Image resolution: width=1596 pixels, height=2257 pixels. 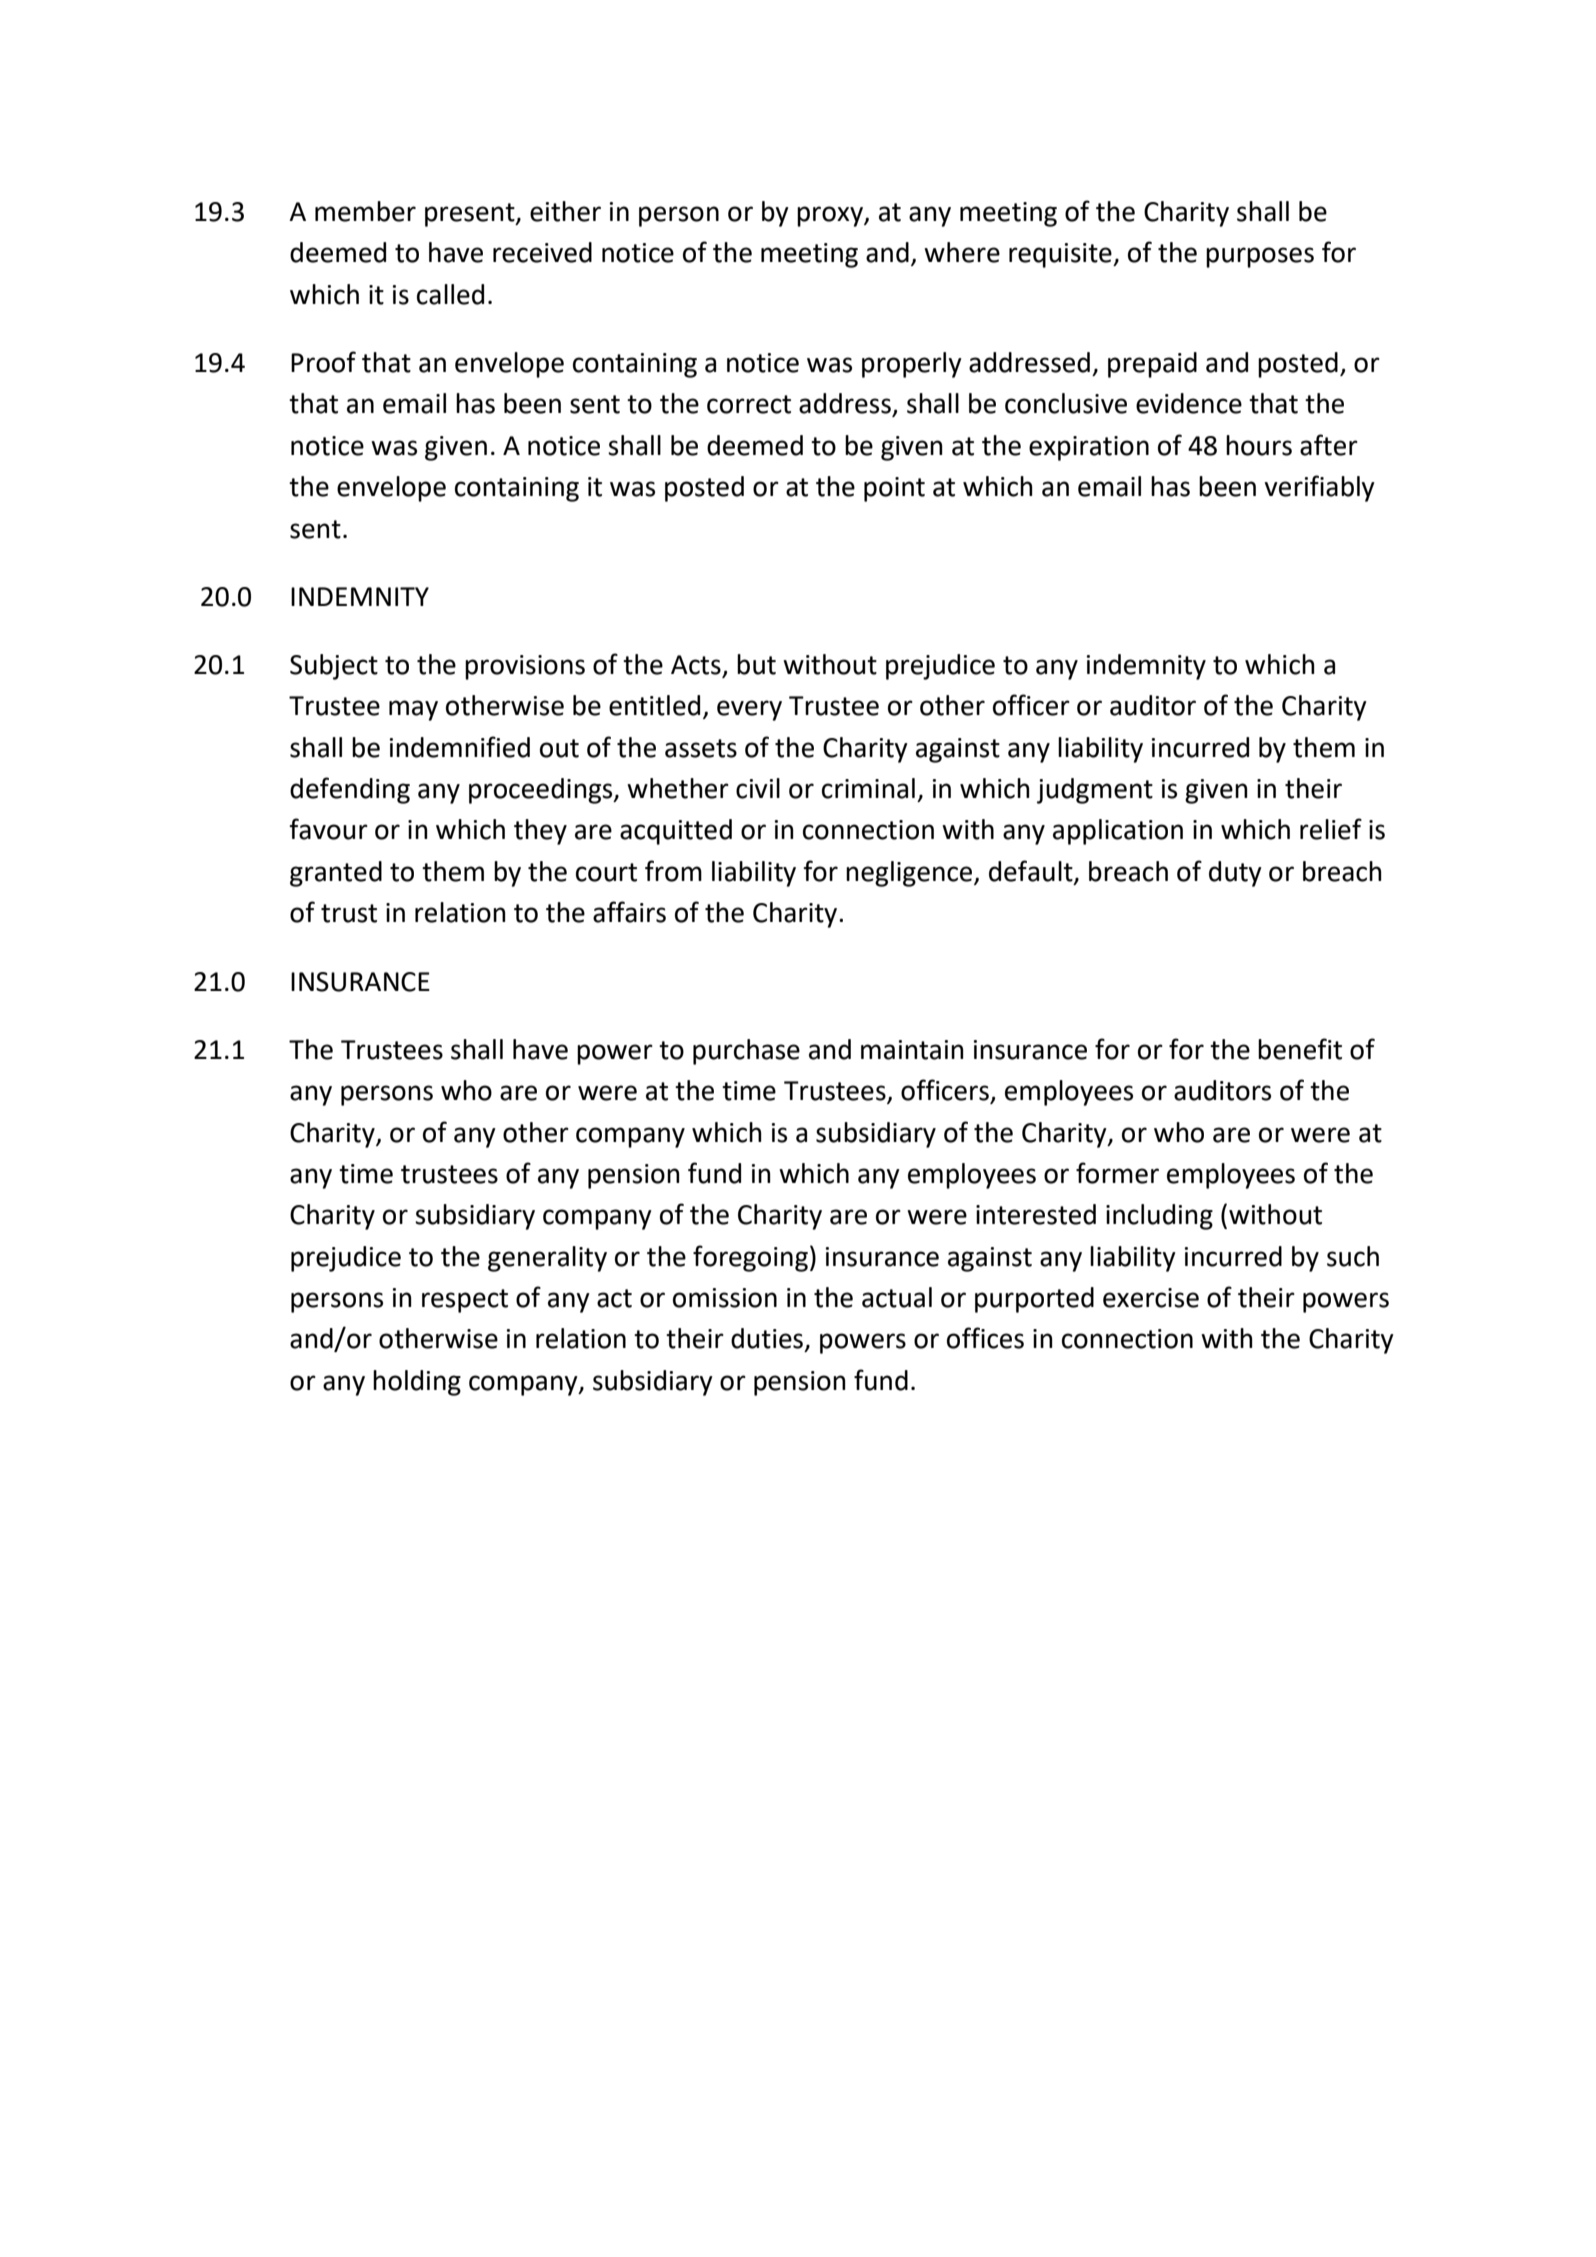 I want to click on benefit, so click(x=1300, y=1049).
